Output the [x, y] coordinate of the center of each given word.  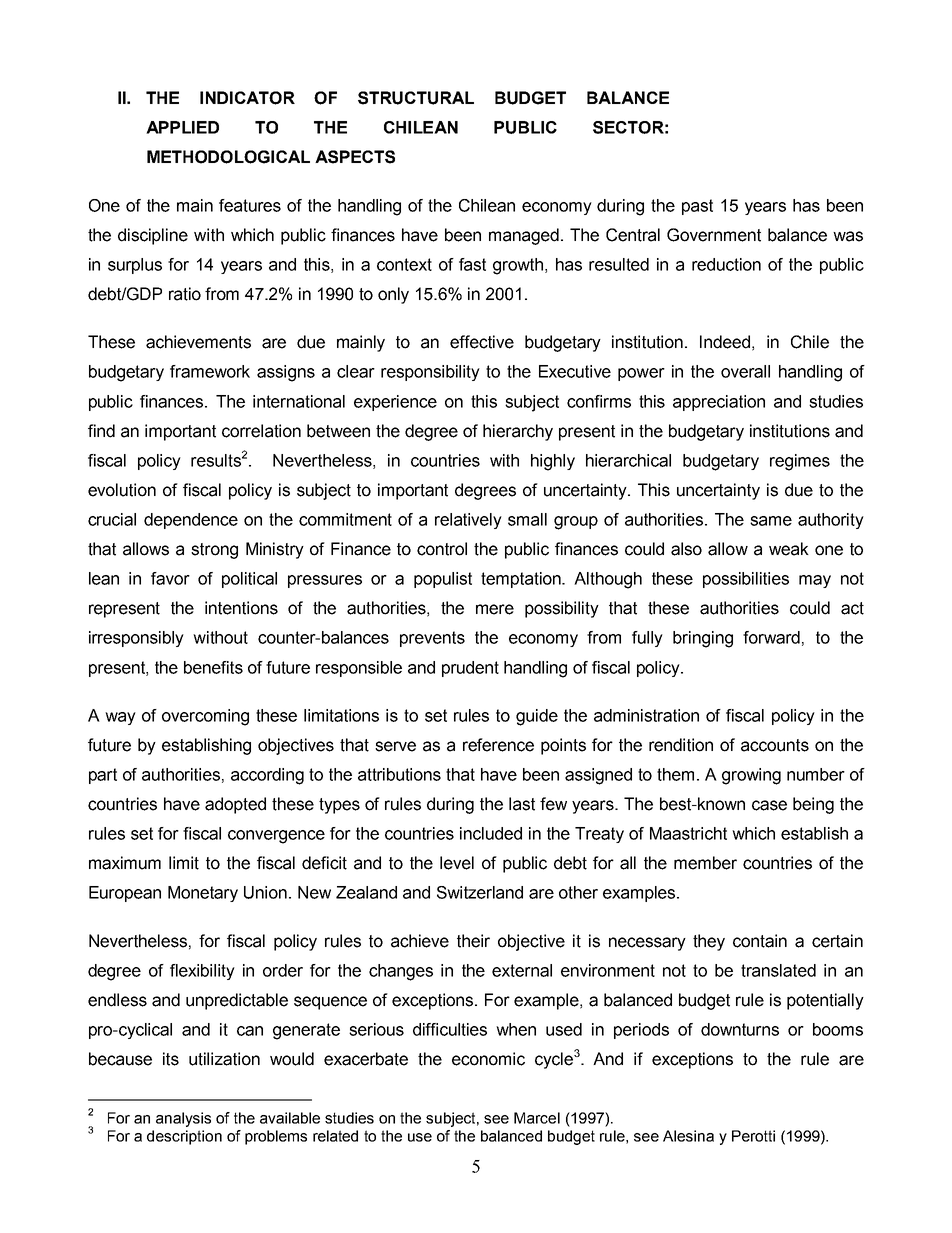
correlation [261, 431]
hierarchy [518, 432]
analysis [183, 1119]
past [697, 207]
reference [498, 745]
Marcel [537, 1118]
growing [751, 776]
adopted [235, 805]
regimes [800, 462]
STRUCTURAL [416, 98]
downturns [740, 1029]
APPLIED [182, 127]
